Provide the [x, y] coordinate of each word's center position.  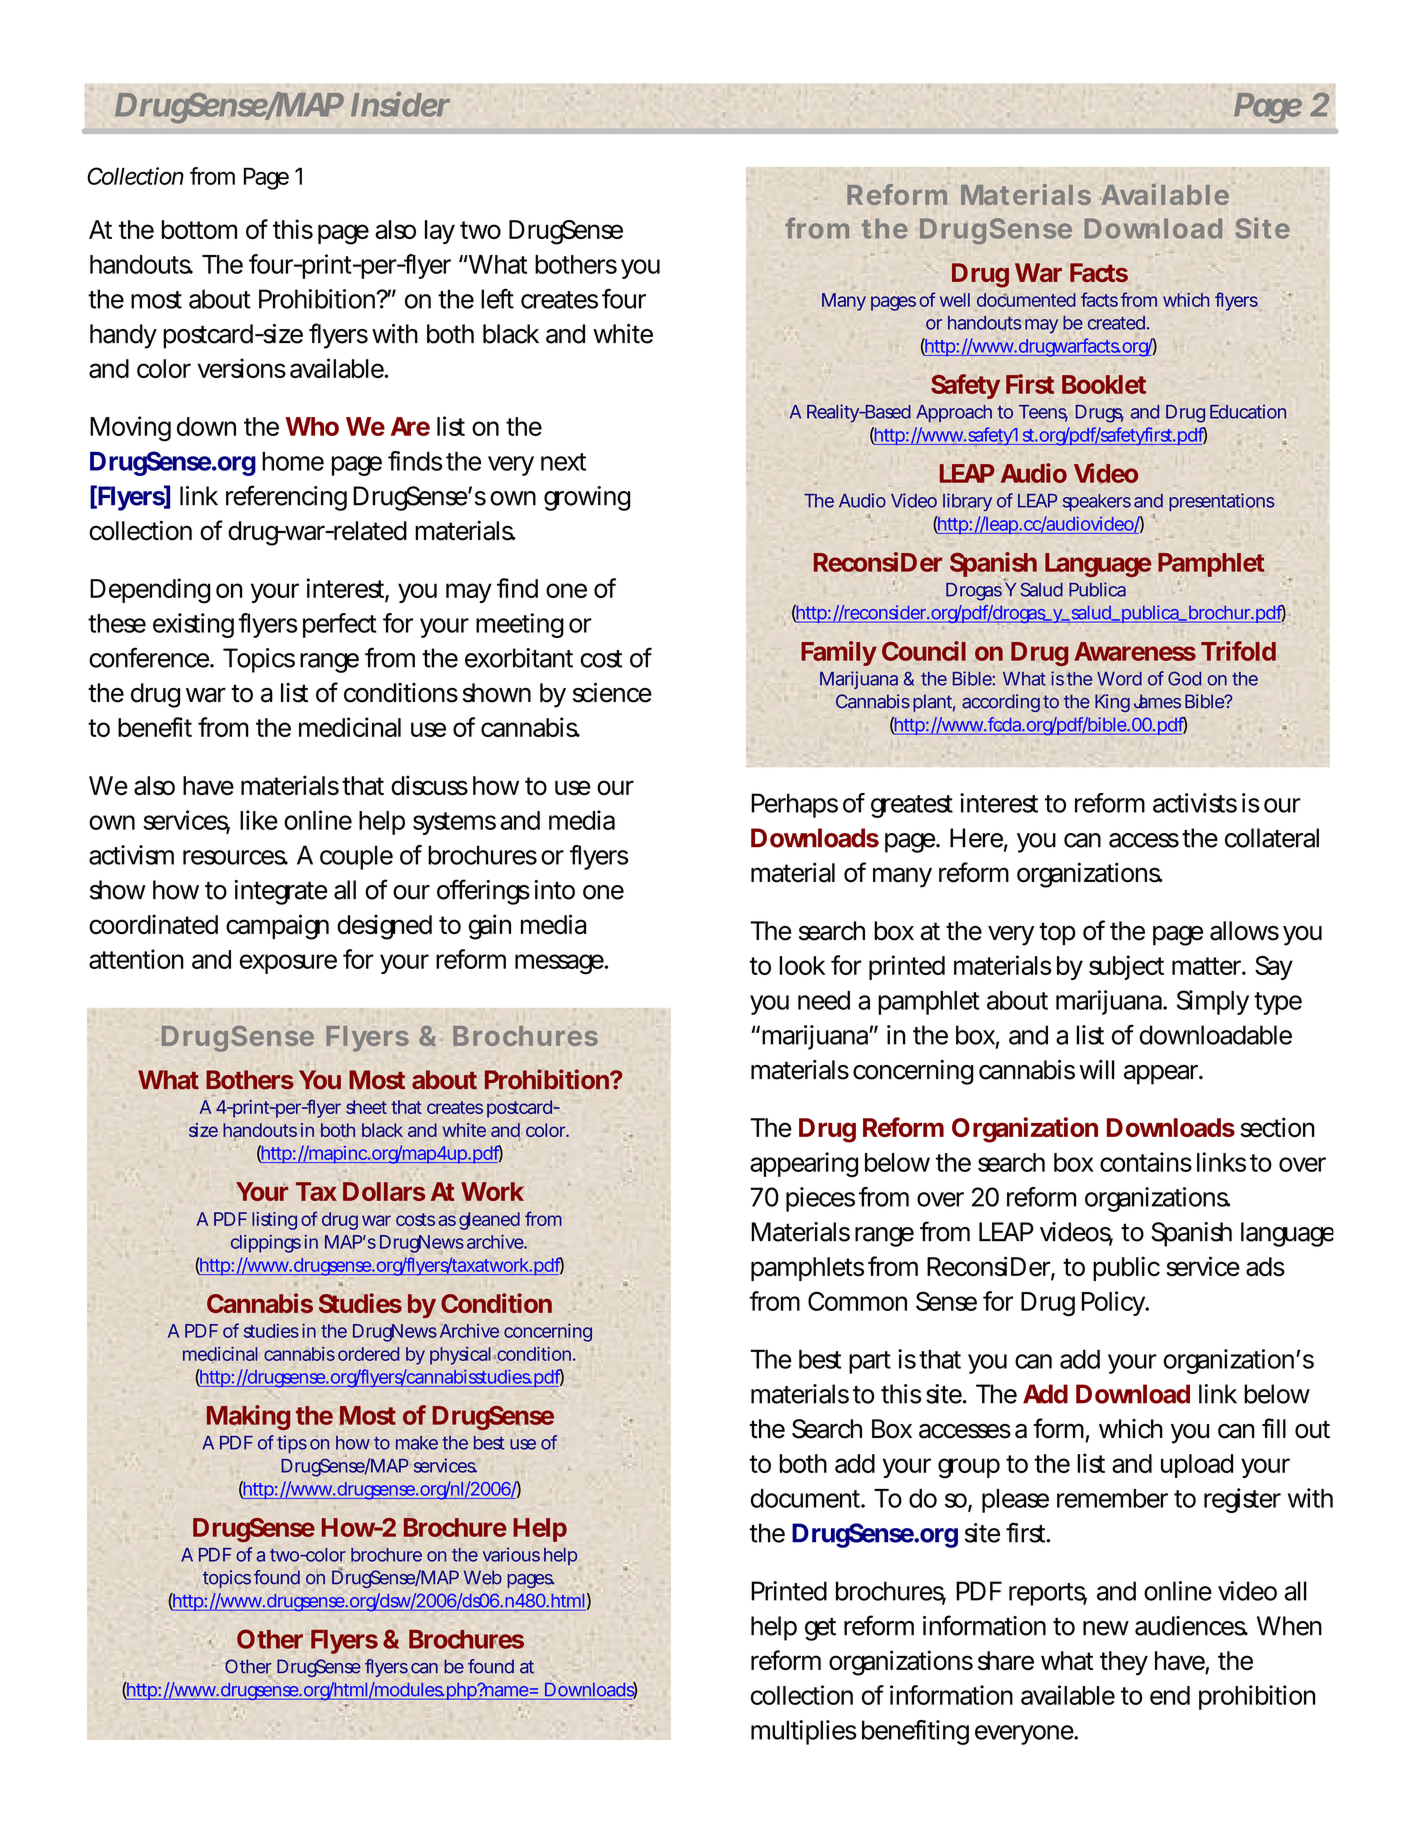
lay [440, 232]
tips [292, 1444]
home [293, 461]
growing [587, 498]
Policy [1114, 1303]
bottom [199, 229]
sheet [366, 1107]
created [1116, 323]
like [259, 820]
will [1097, 1069]
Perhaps [794, 805]
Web [483, 1577]
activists [1195, 803]
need [824, 1000]
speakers [1097, 502]
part [870, 1362]
